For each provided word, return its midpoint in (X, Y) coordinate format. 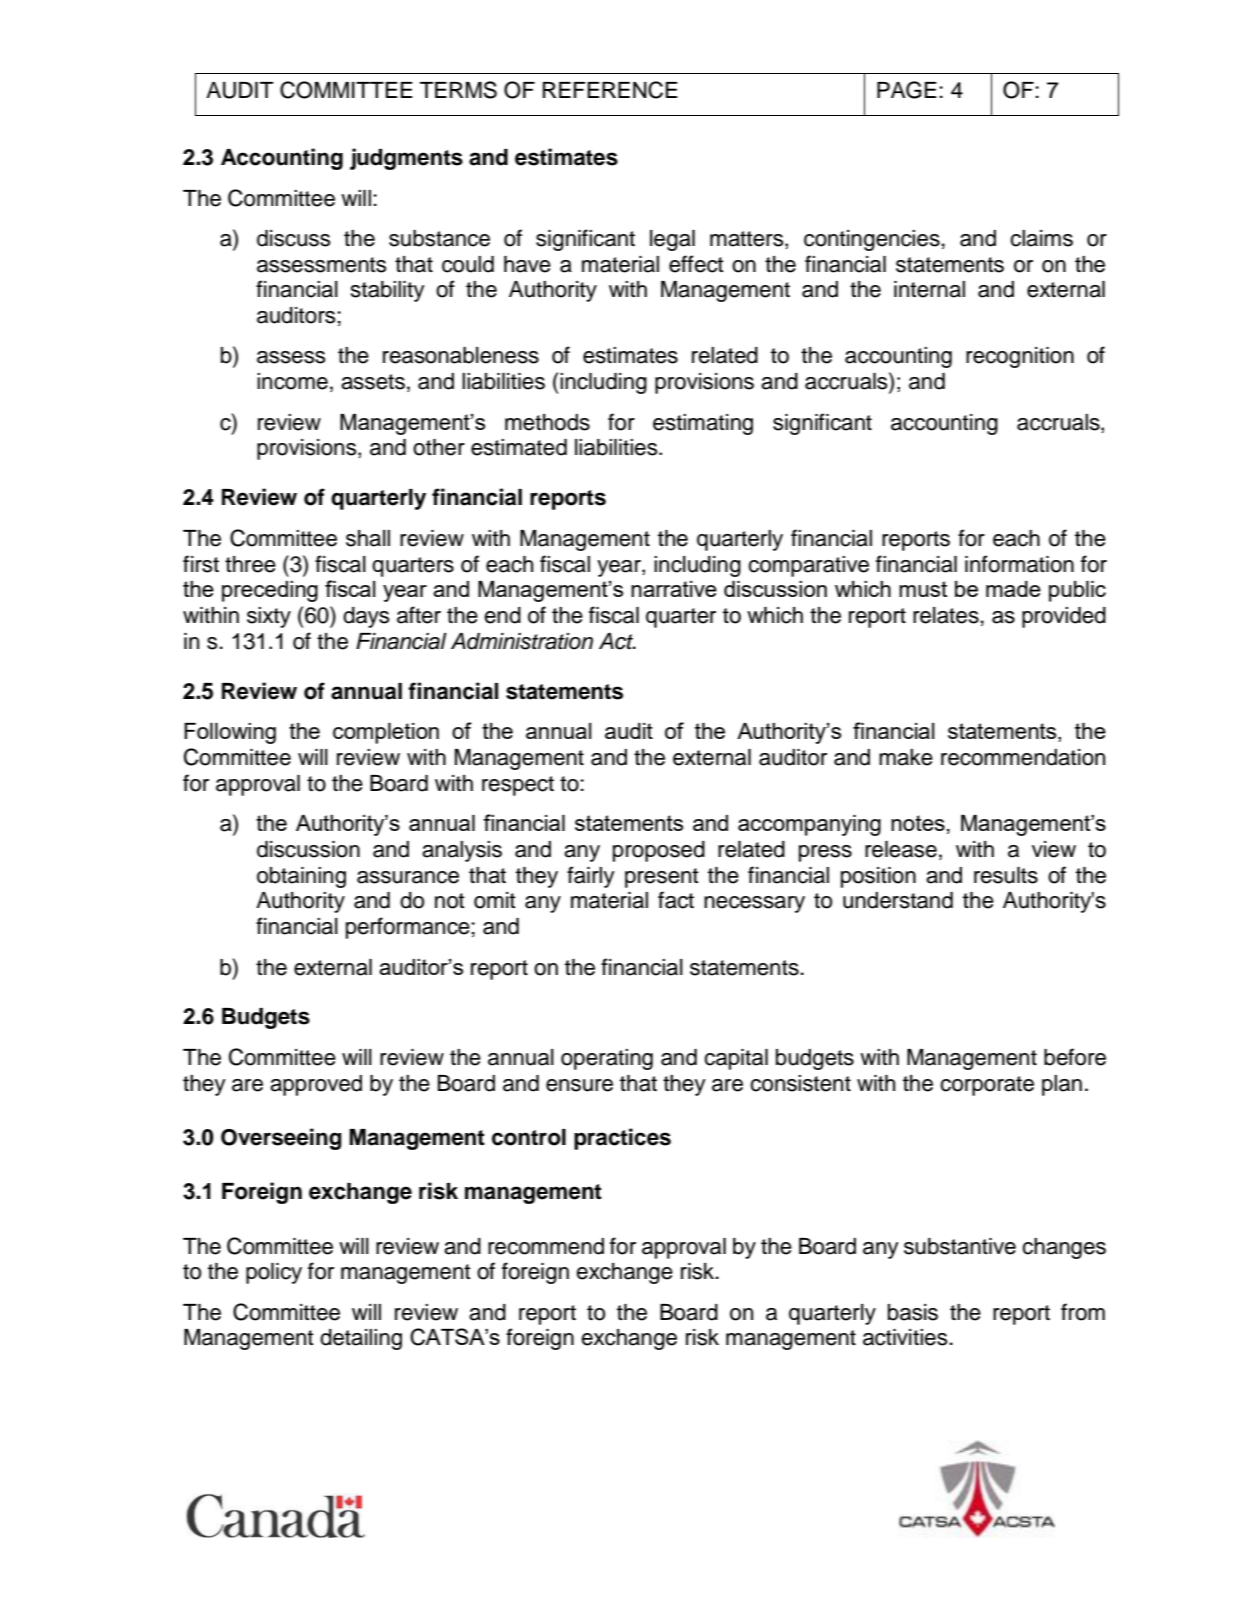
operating (607, 1059)
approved (316, 1085)
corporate (987, 1086)
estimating (703, 424)
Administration (522, 641)
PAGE (907, 90)
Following (230, 733)
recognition (1020, 357)
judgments (406, 159)
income (292, 381)
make (906, 757)
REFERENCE (610, 90)
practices (622, 1139)
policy (274, 1273)
